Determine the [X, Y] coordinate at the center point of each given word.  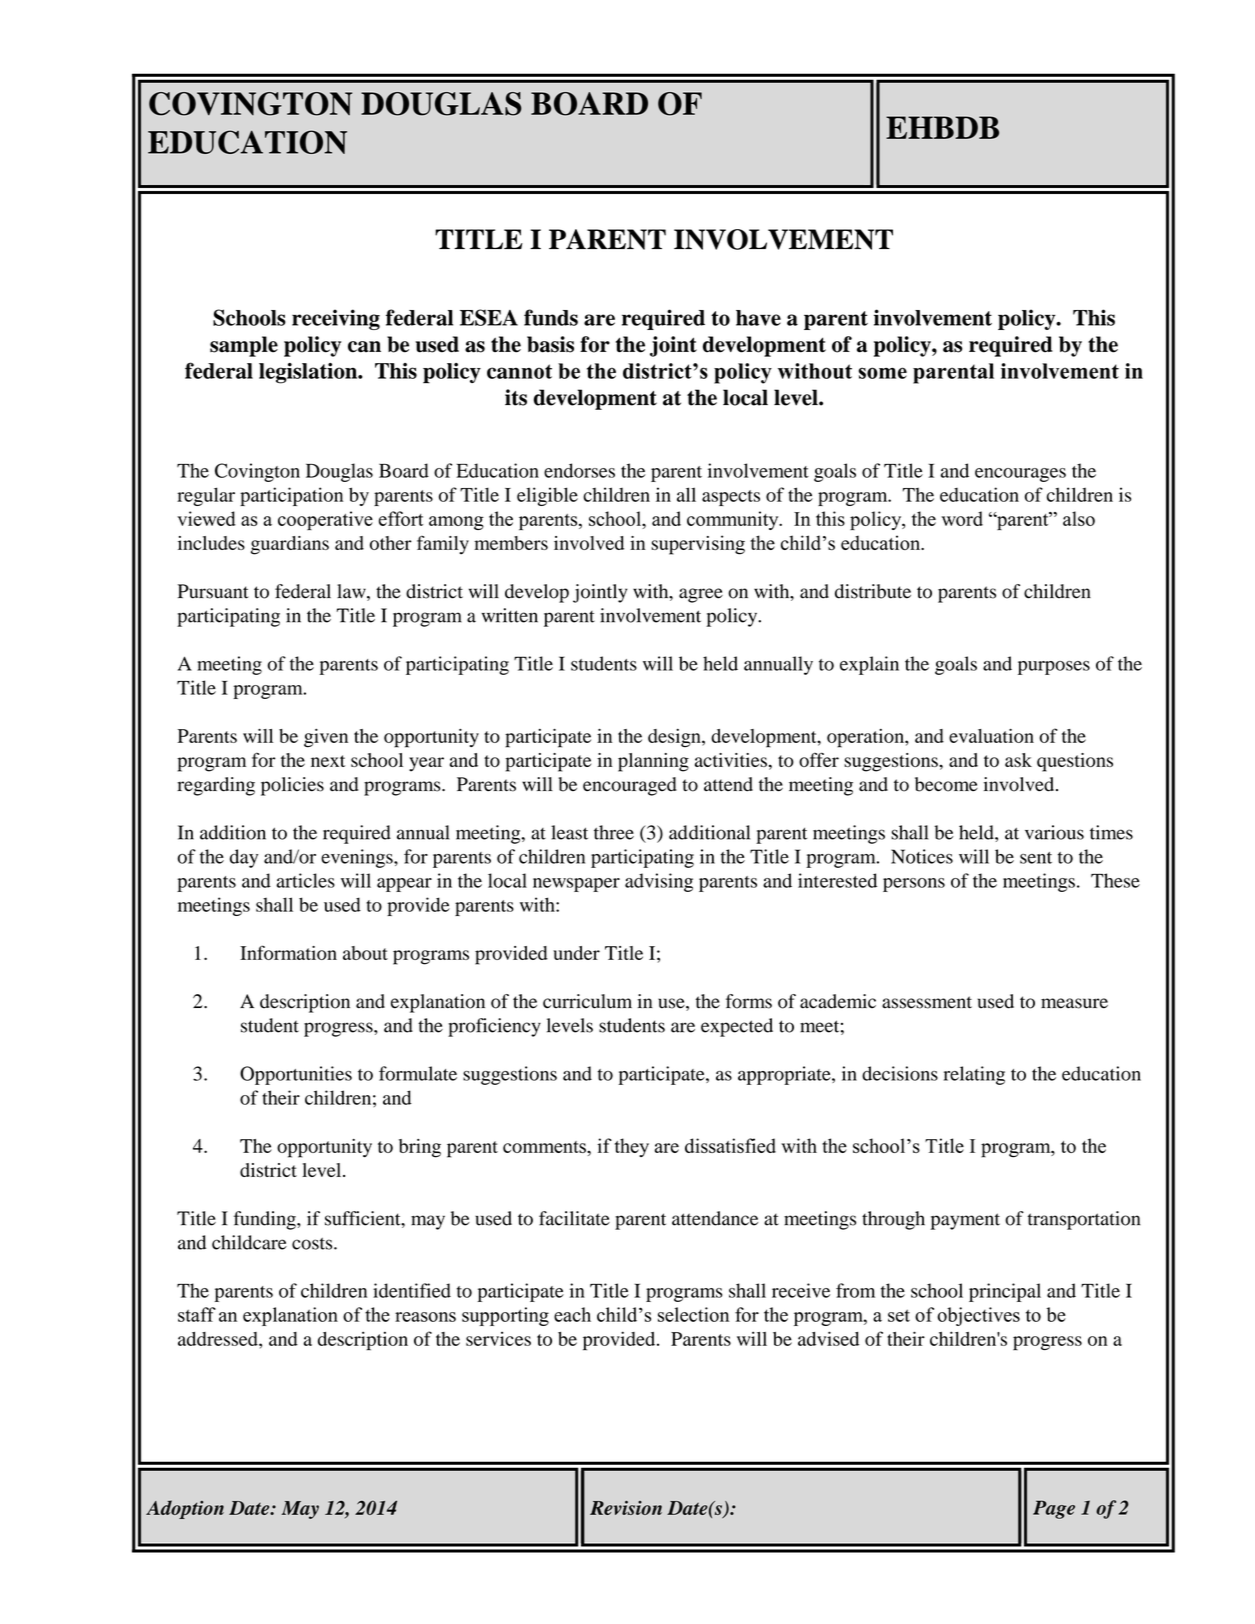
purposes [1054, 668]
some [883, 373]
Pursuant [213, 591]
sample [244, 346]
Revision [626, 1508]
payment [965, 1221]
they [632, 1147]
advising [659, 882]
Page [1054, 1509]
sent [1036, 858]
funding [266, 1220]
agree [701, 595]
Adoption [185, 1509]
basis [550, 344]
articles [305, 880]
